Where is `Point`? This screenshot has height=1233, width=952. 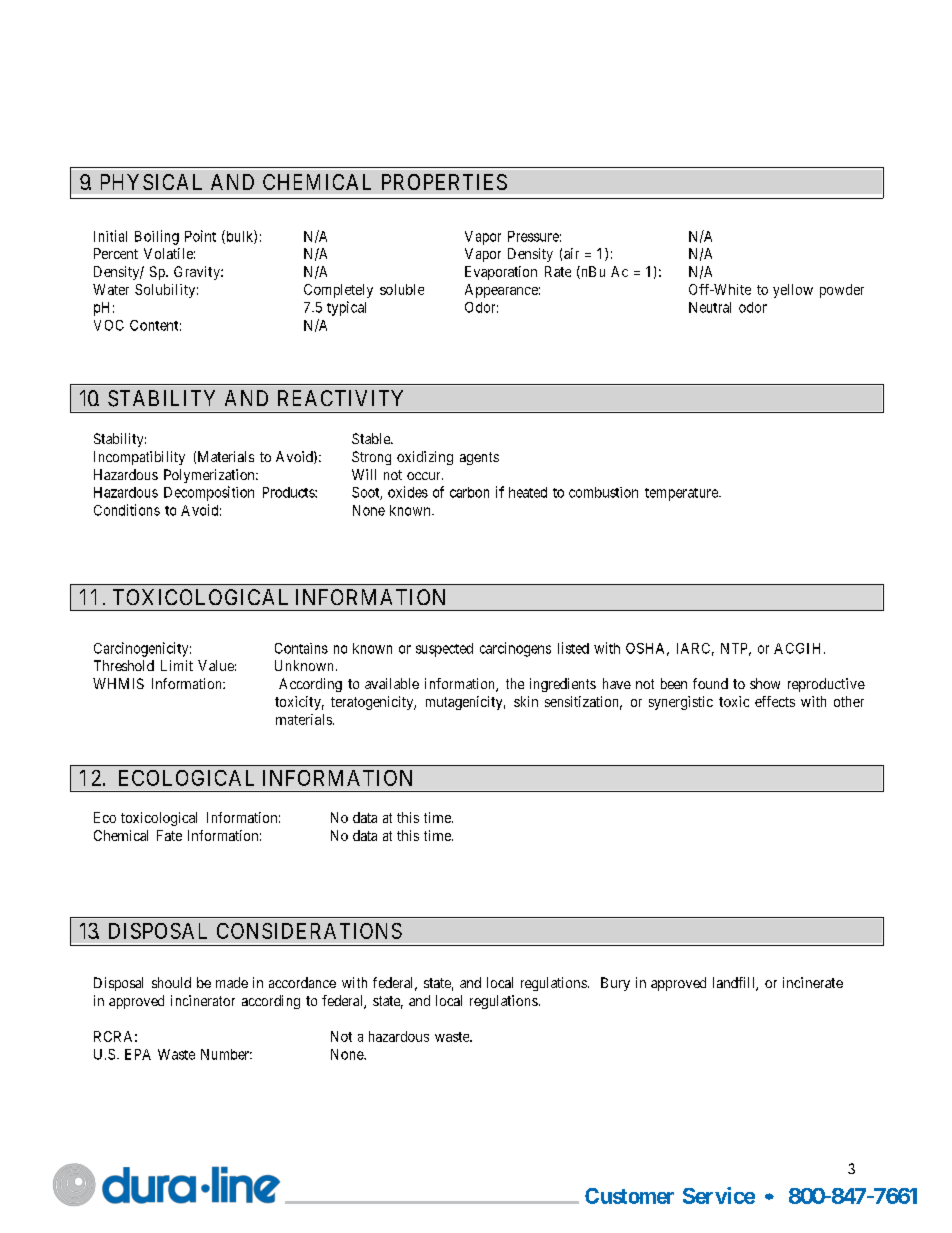
Point is located at coordinates (200, 236).
